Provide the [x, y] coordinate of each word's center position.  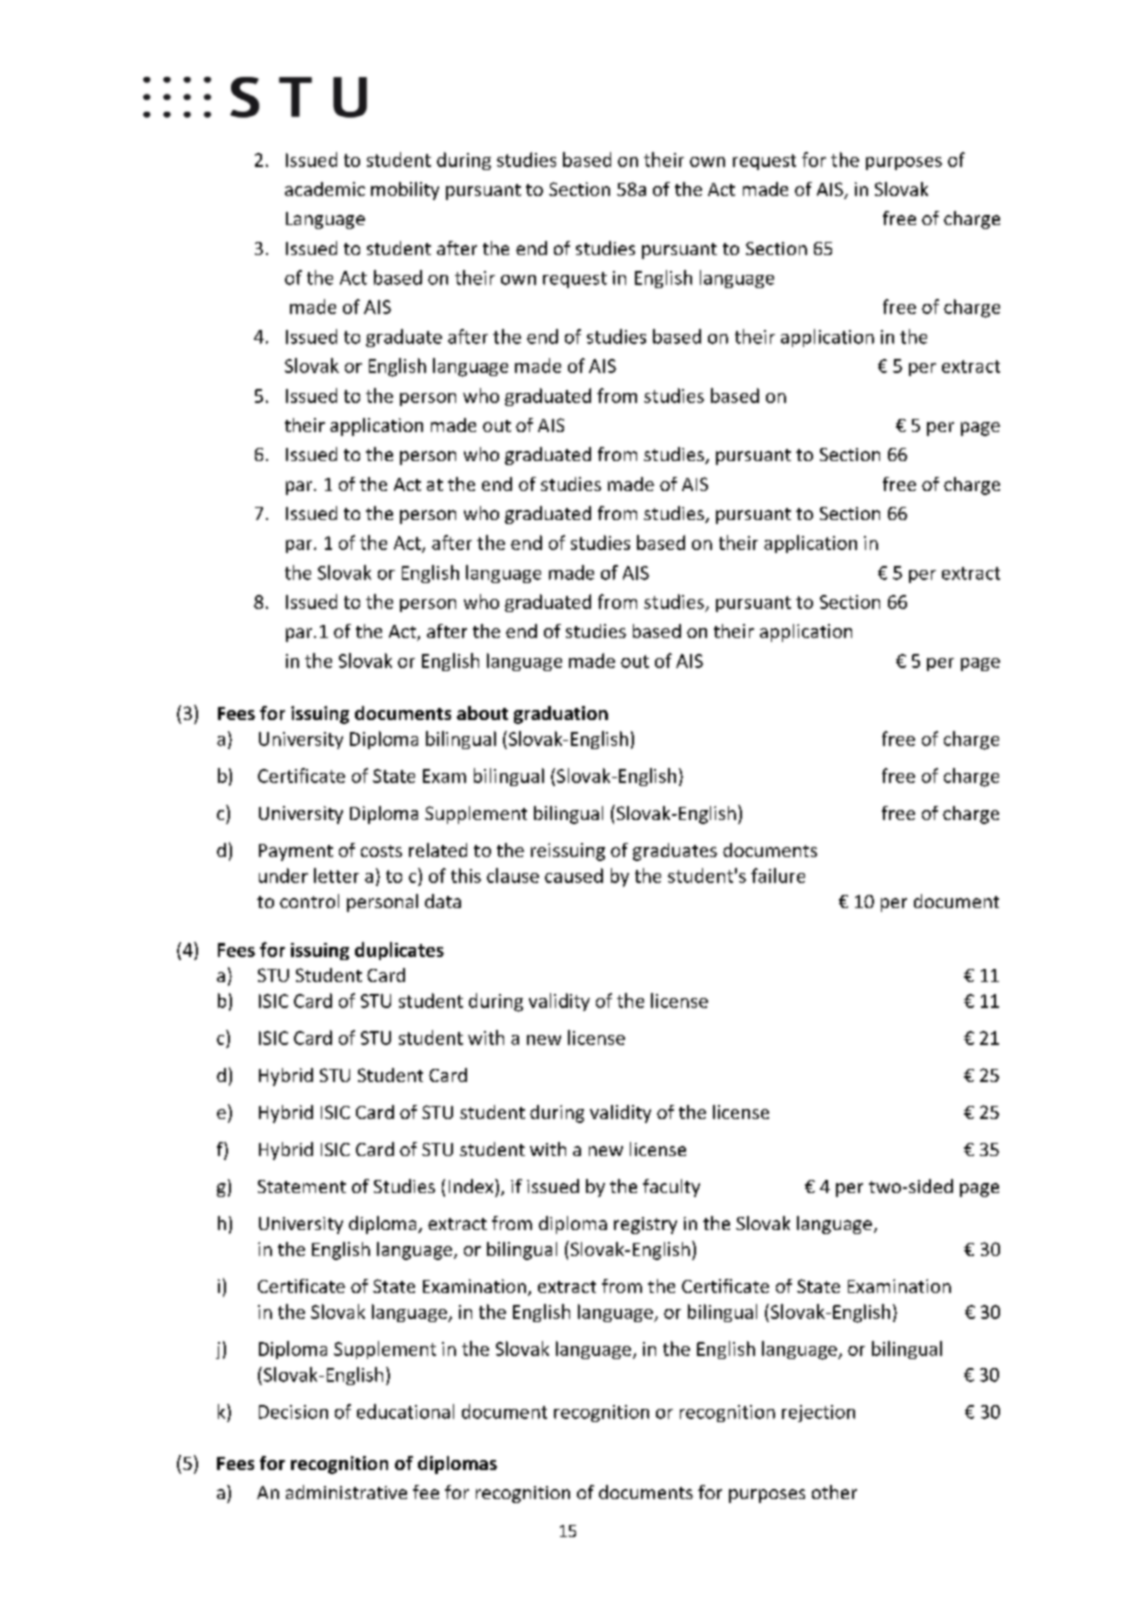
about [482, 713]
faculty [671, 1188]
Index [472, 1186]
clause [513, 875]
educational [405, 1411]
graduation [561, 715]
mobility [405, 191]
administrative [346, 1492]
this [466, 875]
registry [645, 1225]
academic [325, 189]
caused [574, 875]
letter [336, 875]
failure [778, 875]
